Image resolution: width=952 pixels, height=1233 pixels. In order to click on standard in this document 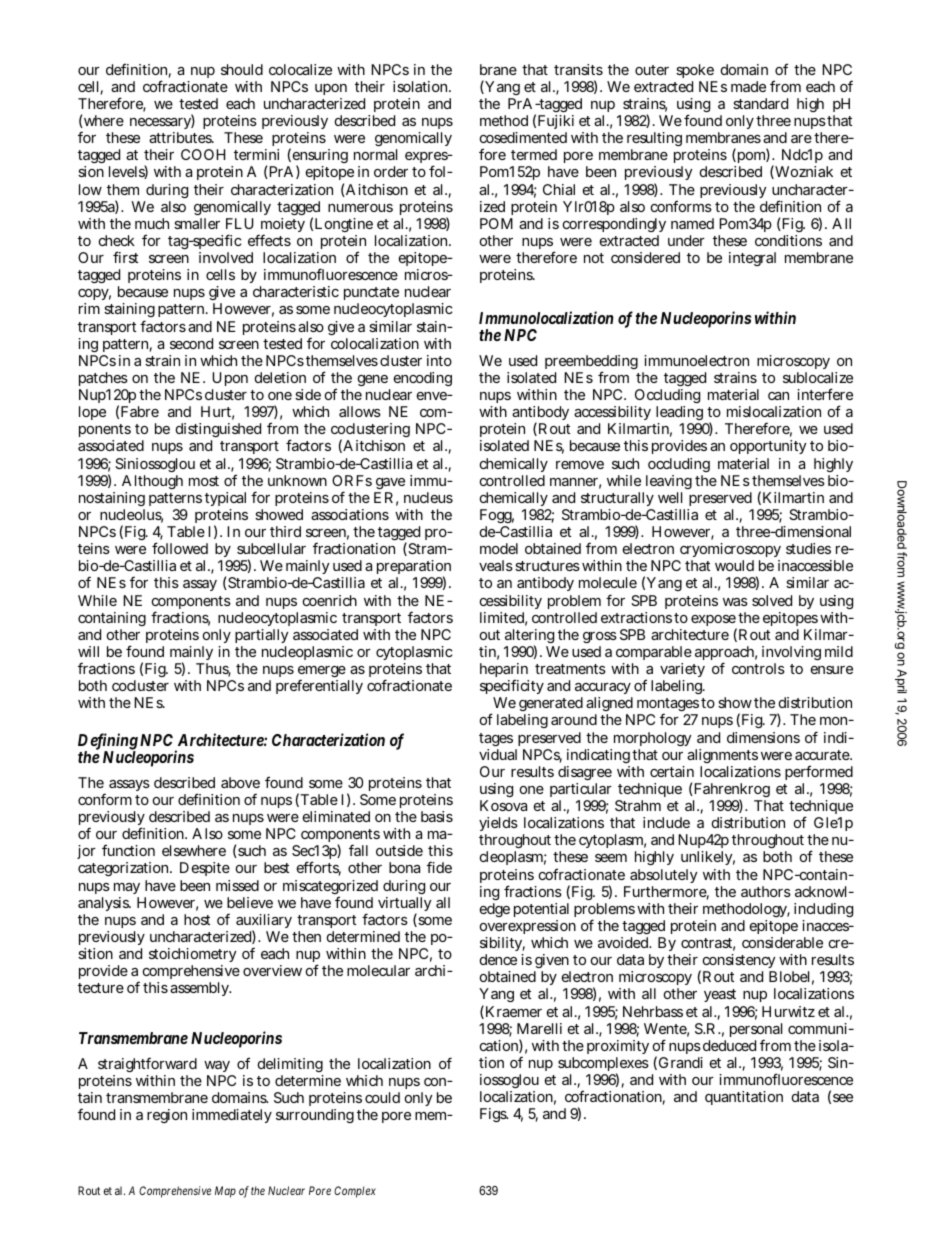, I will do `click(760, 103)`.
